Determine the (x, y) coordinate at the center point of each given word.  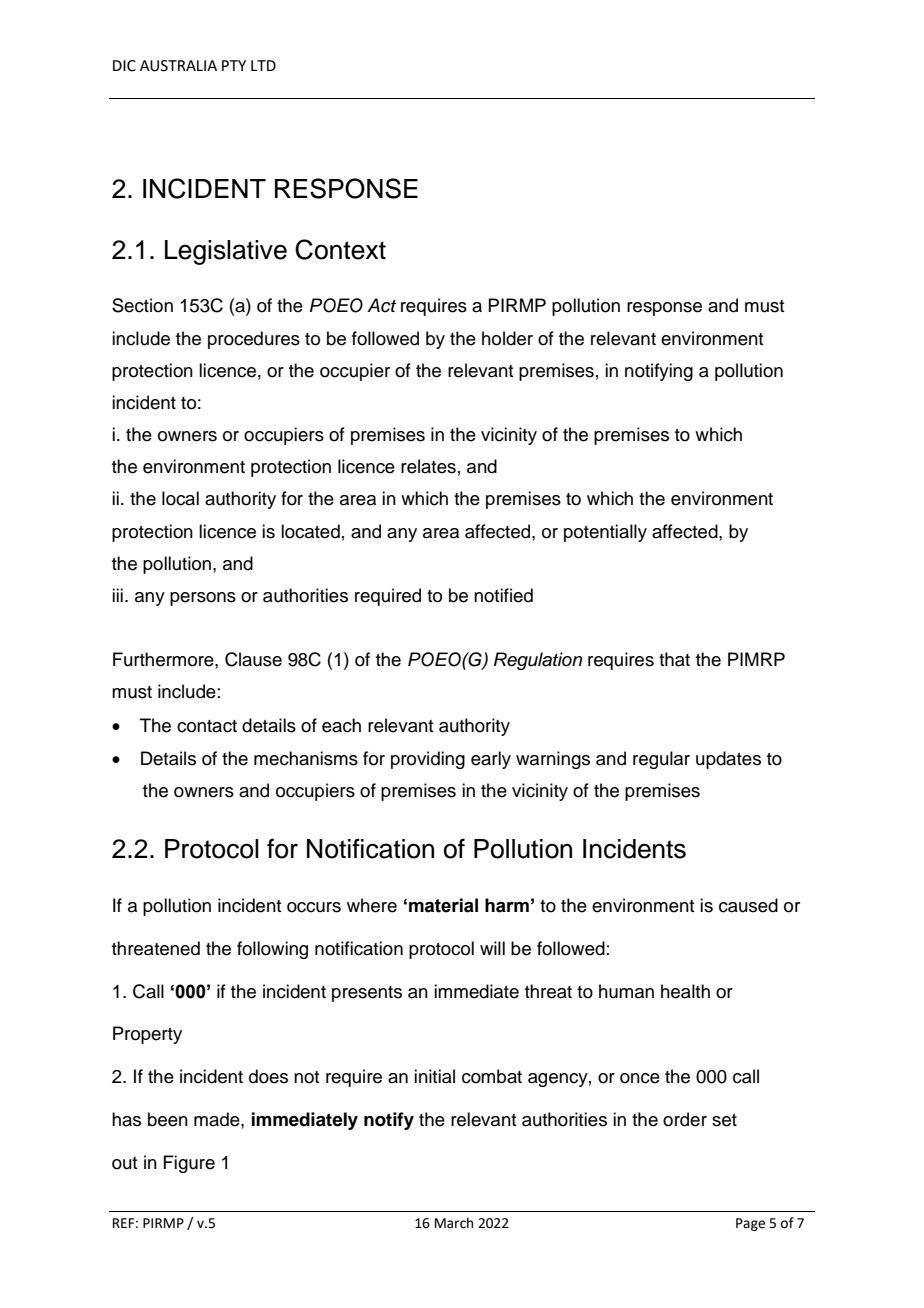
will (492, 948)
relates (428, 466)
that (674, 659)
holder (507, 338)
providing (428, 760)
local (180, 498)
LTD (263, 65)
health (685, 991)
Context (340, 249)
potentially (605, 533)
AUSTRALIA (178, 66)
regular (661, 760)
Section (142, 305)
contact (207, 726)
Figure (189, 1164)
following (272, 950)
